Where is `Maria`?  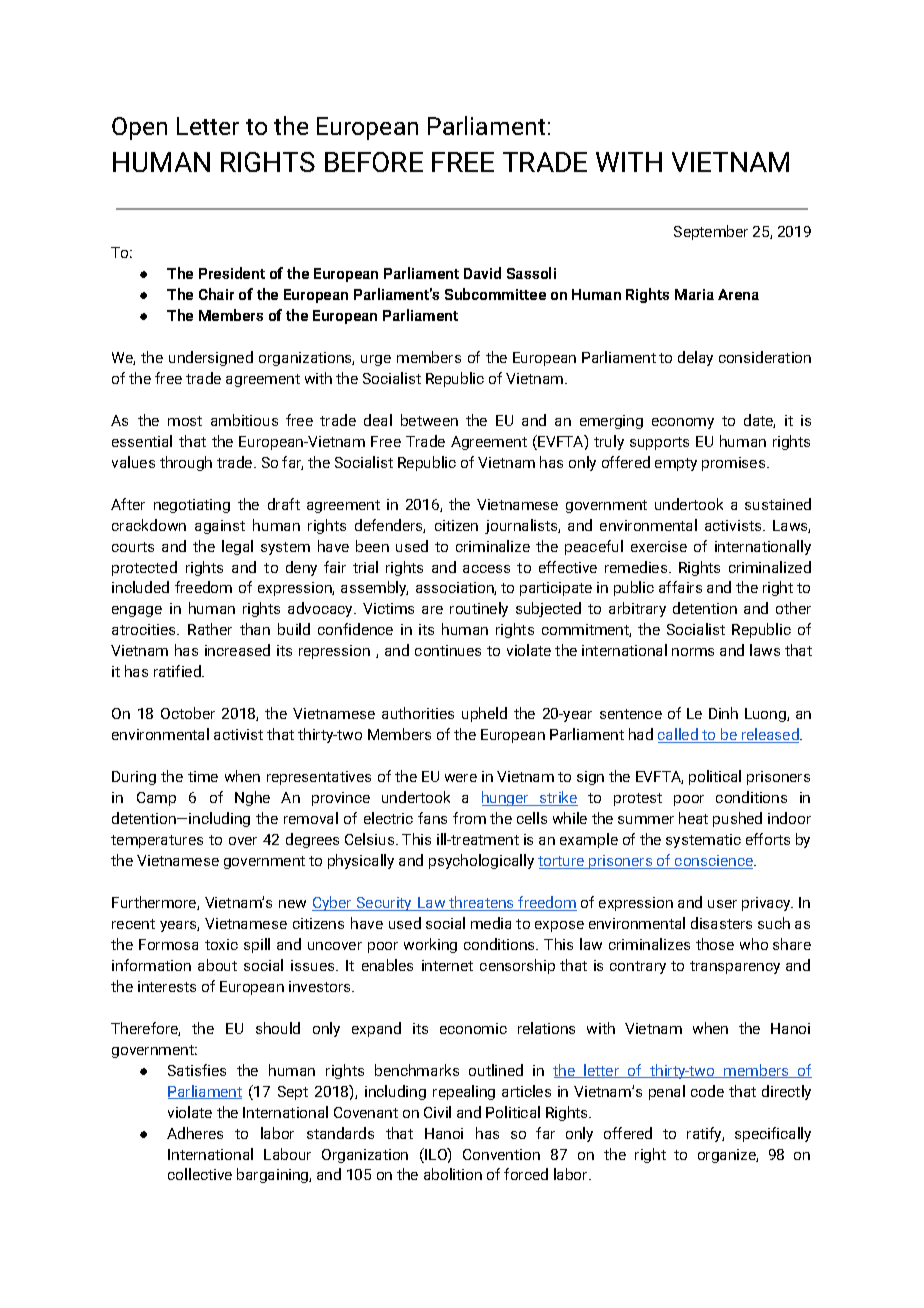
Maria is located at coordinates (694, 294).
